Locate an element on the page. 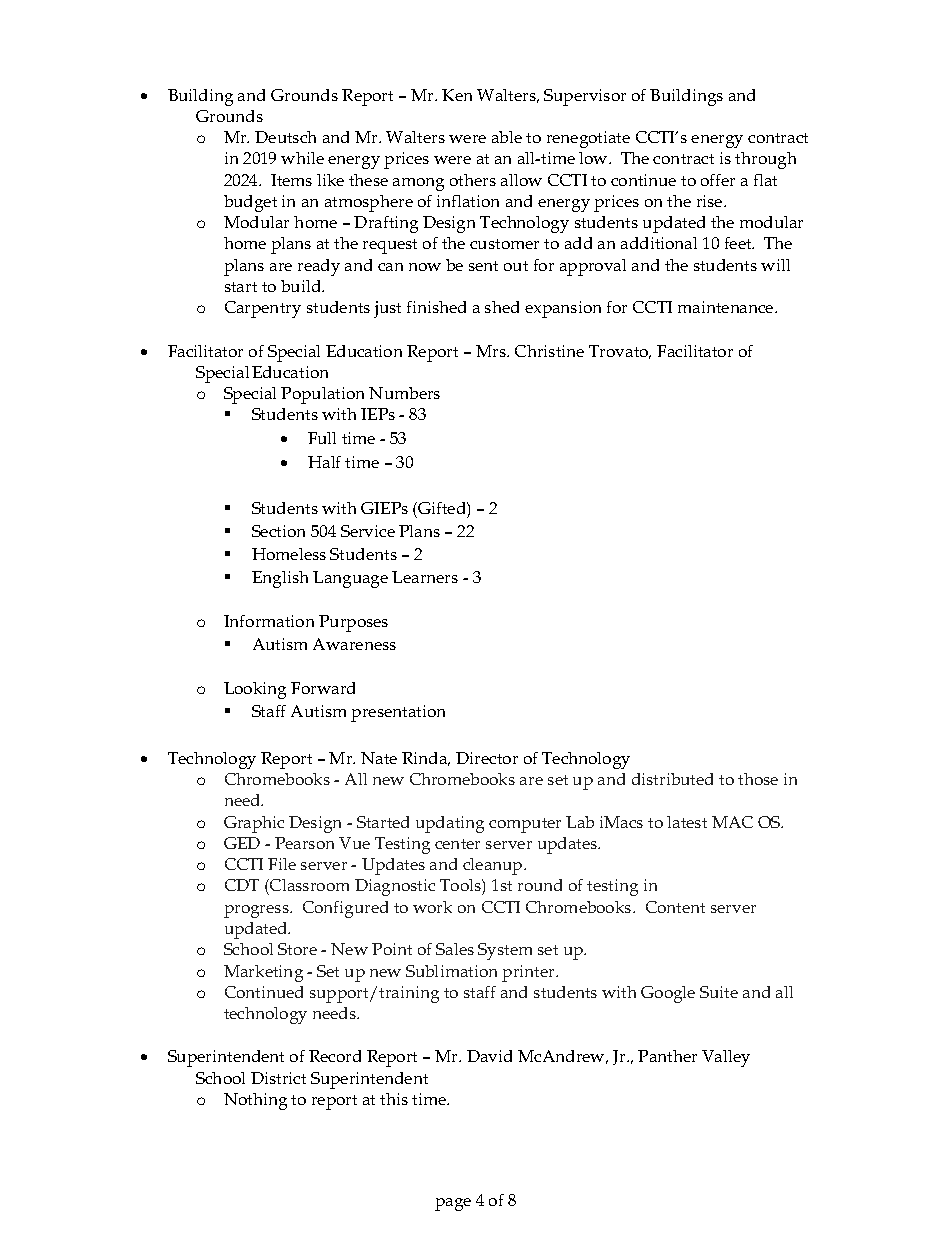  Deutsch is located at coordinates (285, 137).
